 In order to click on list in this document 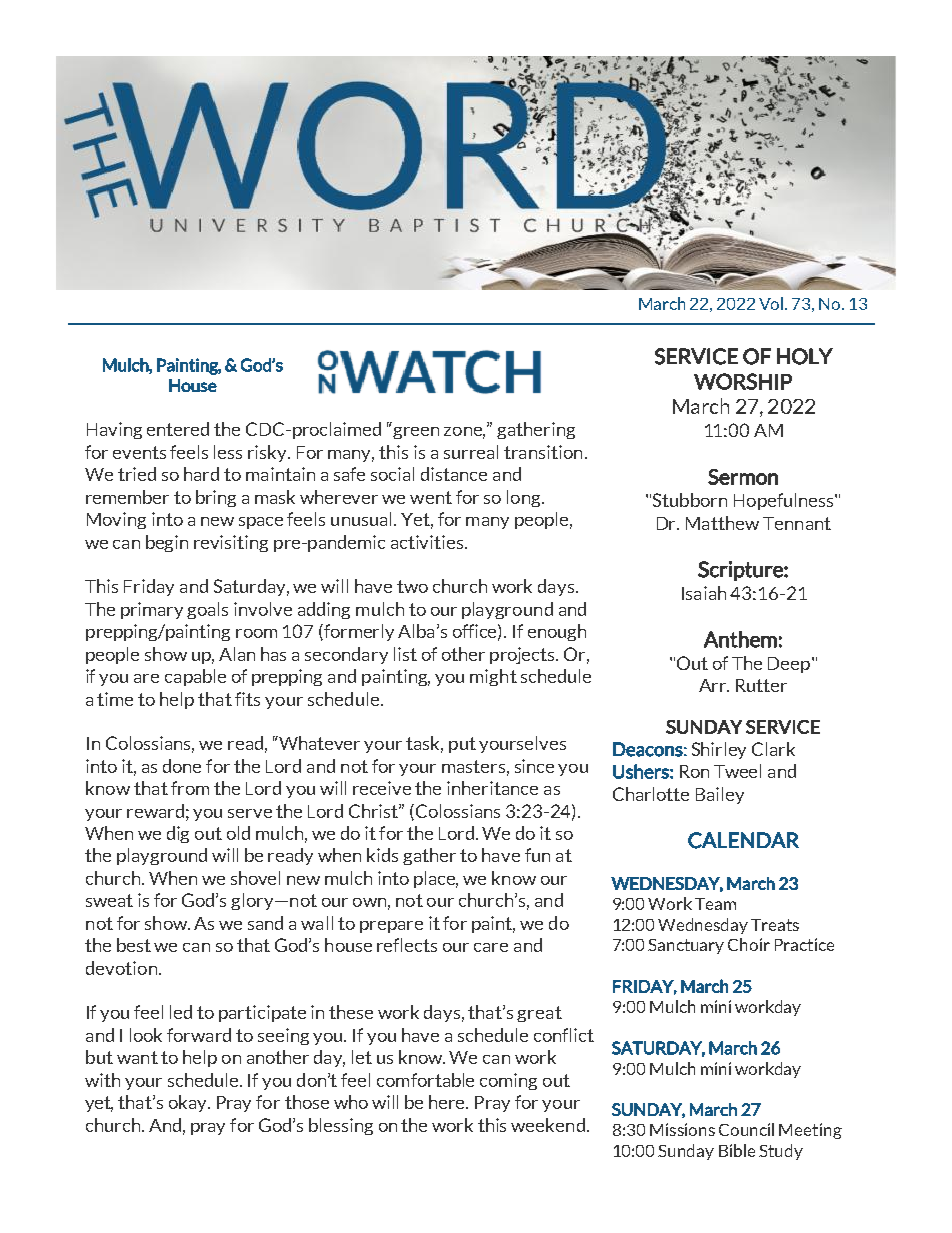, I will do `click(405, 654)`.
